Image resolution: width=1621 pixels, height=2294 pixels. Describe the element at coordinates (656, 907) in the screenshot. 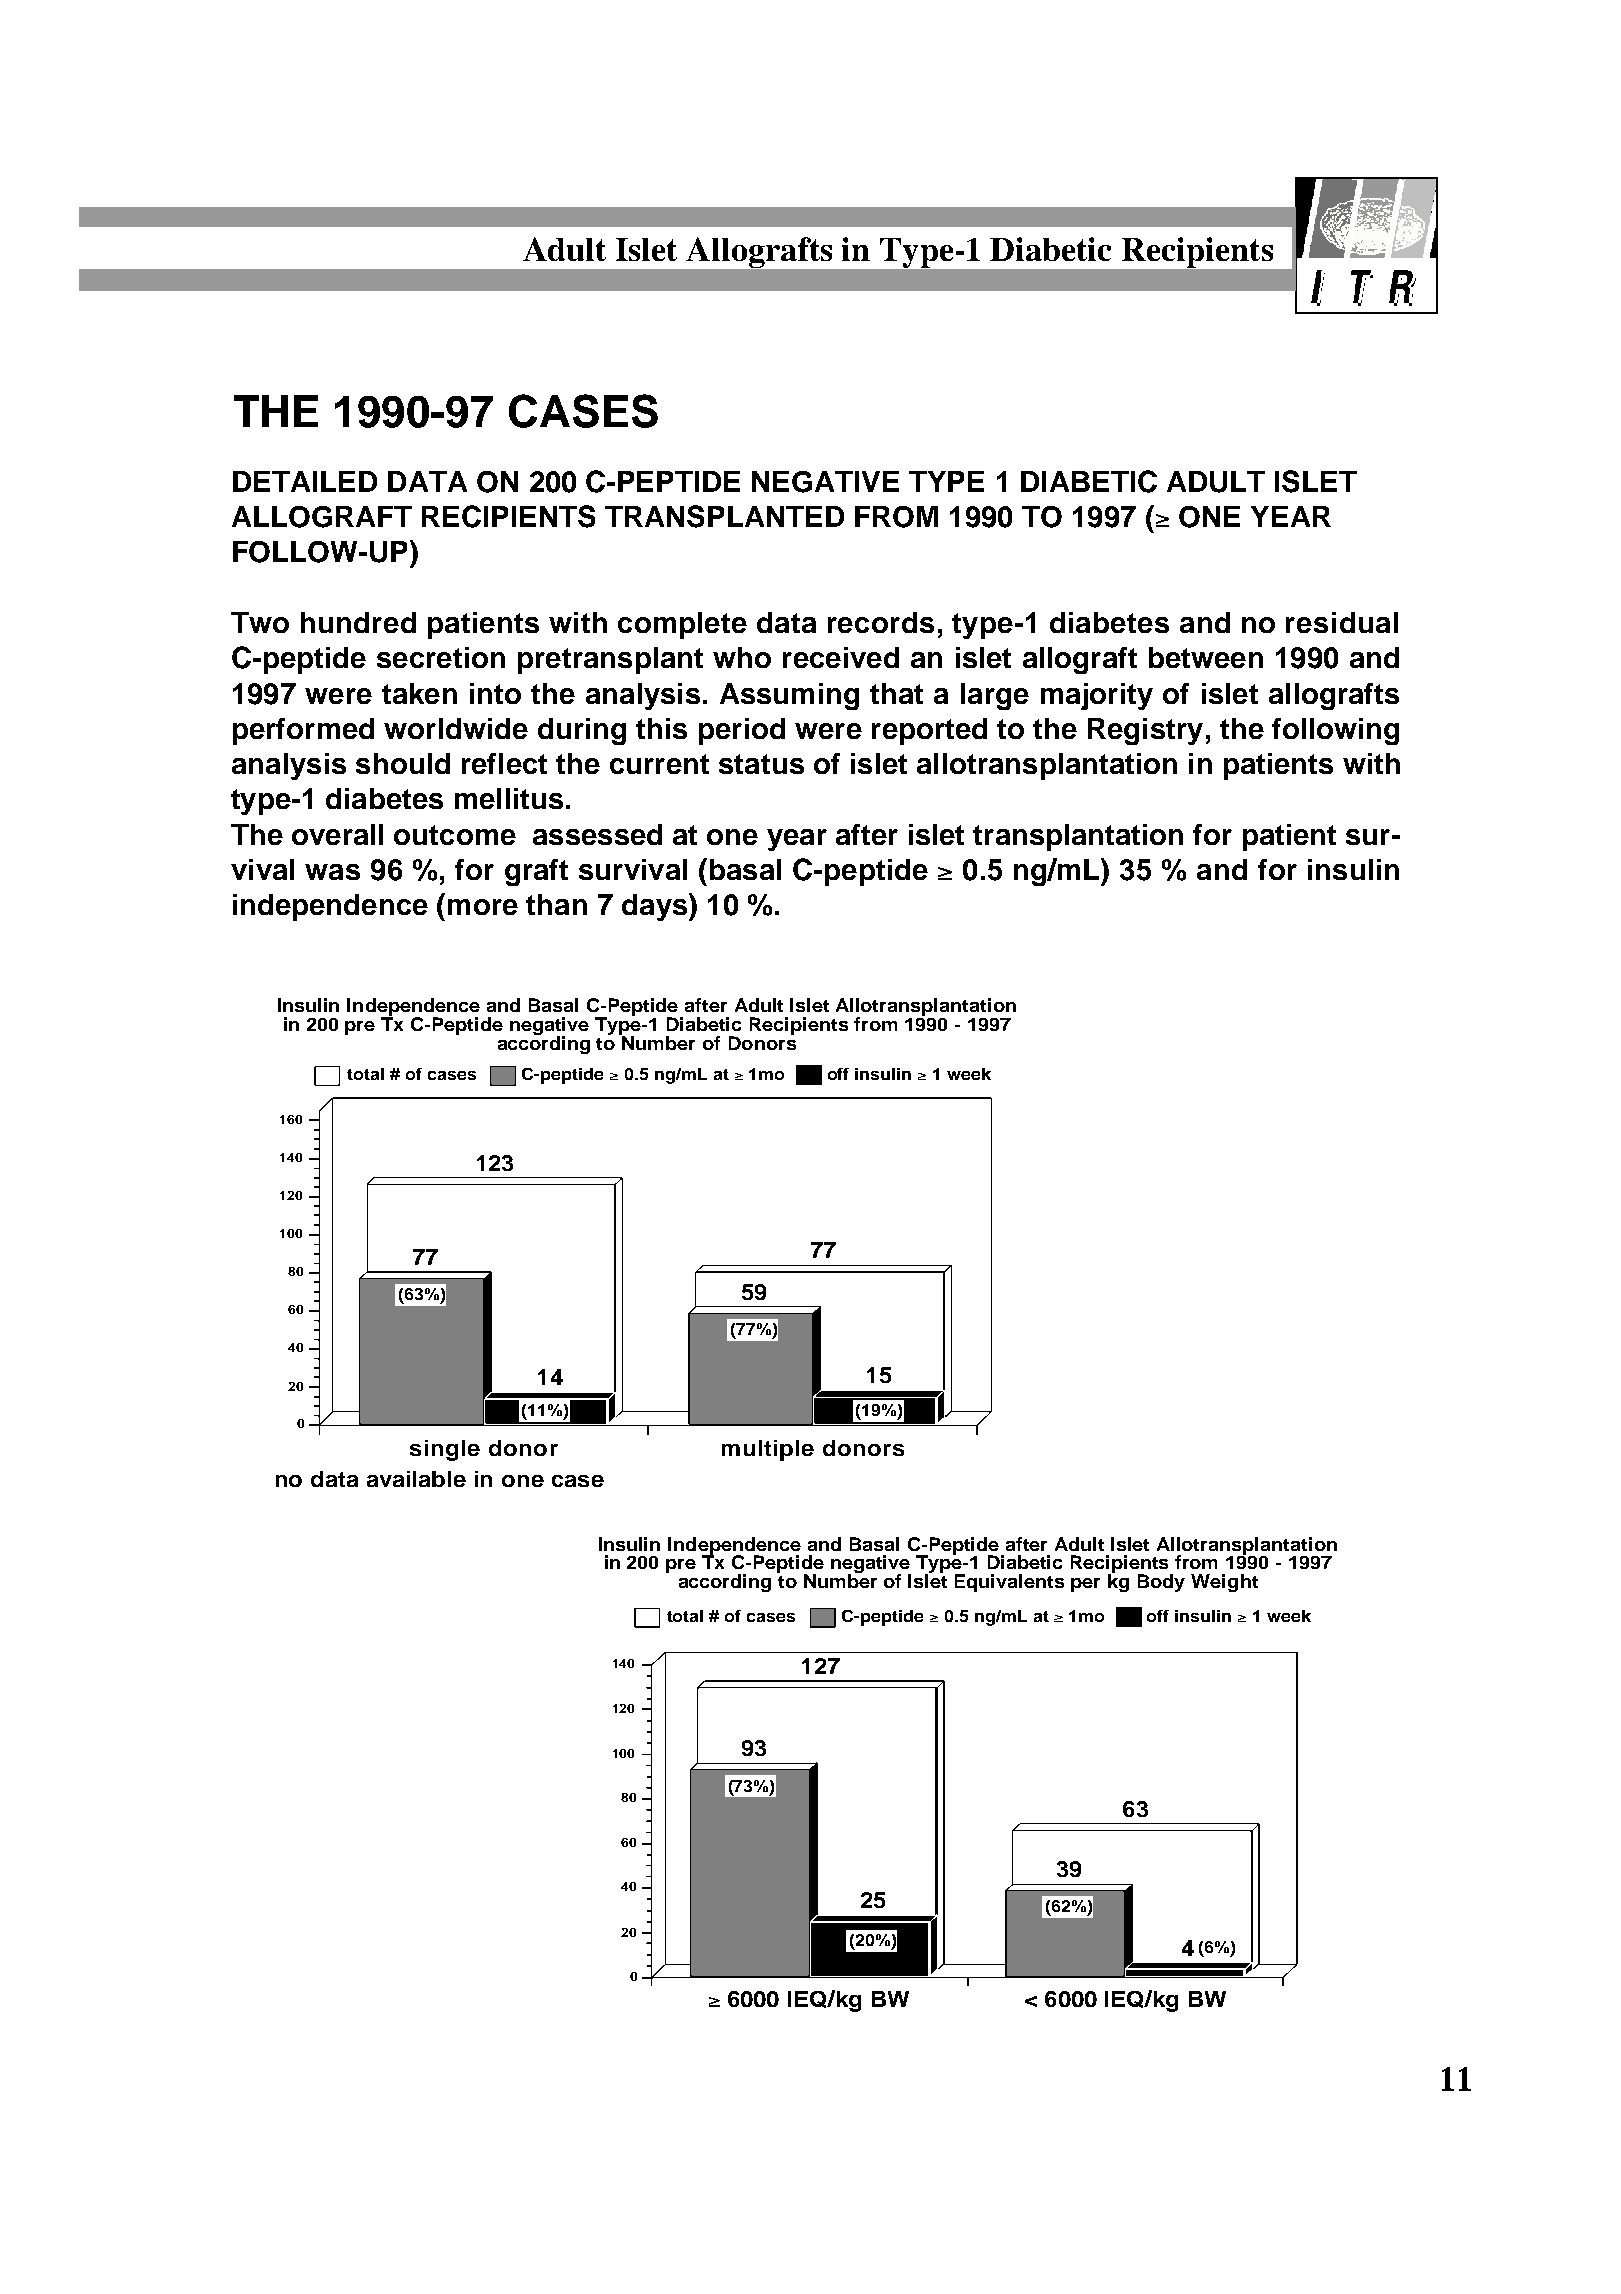

I see `days` at that location.
